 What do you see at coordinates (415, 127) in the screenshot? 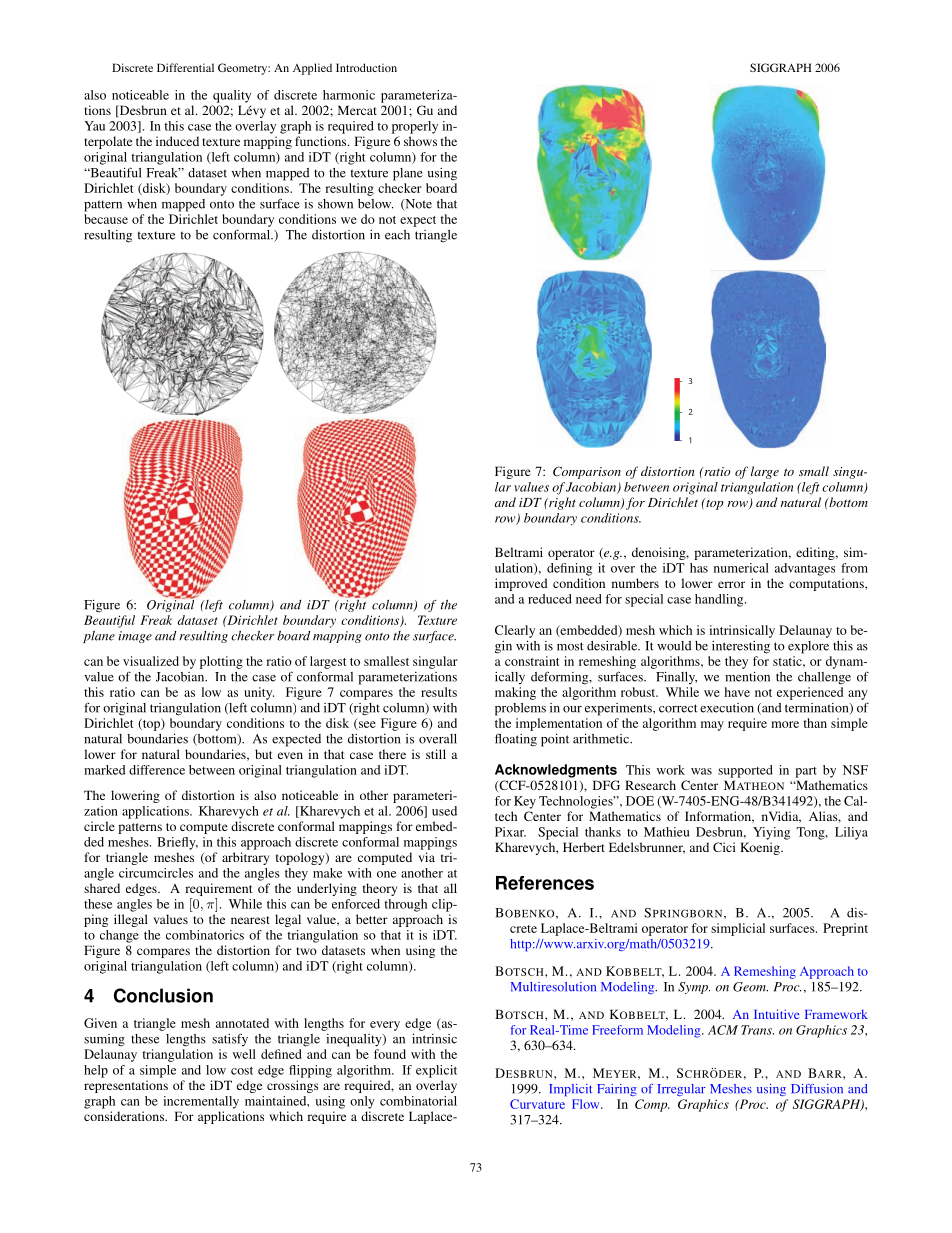
I see `properly` at bounding box center [415, 127].
